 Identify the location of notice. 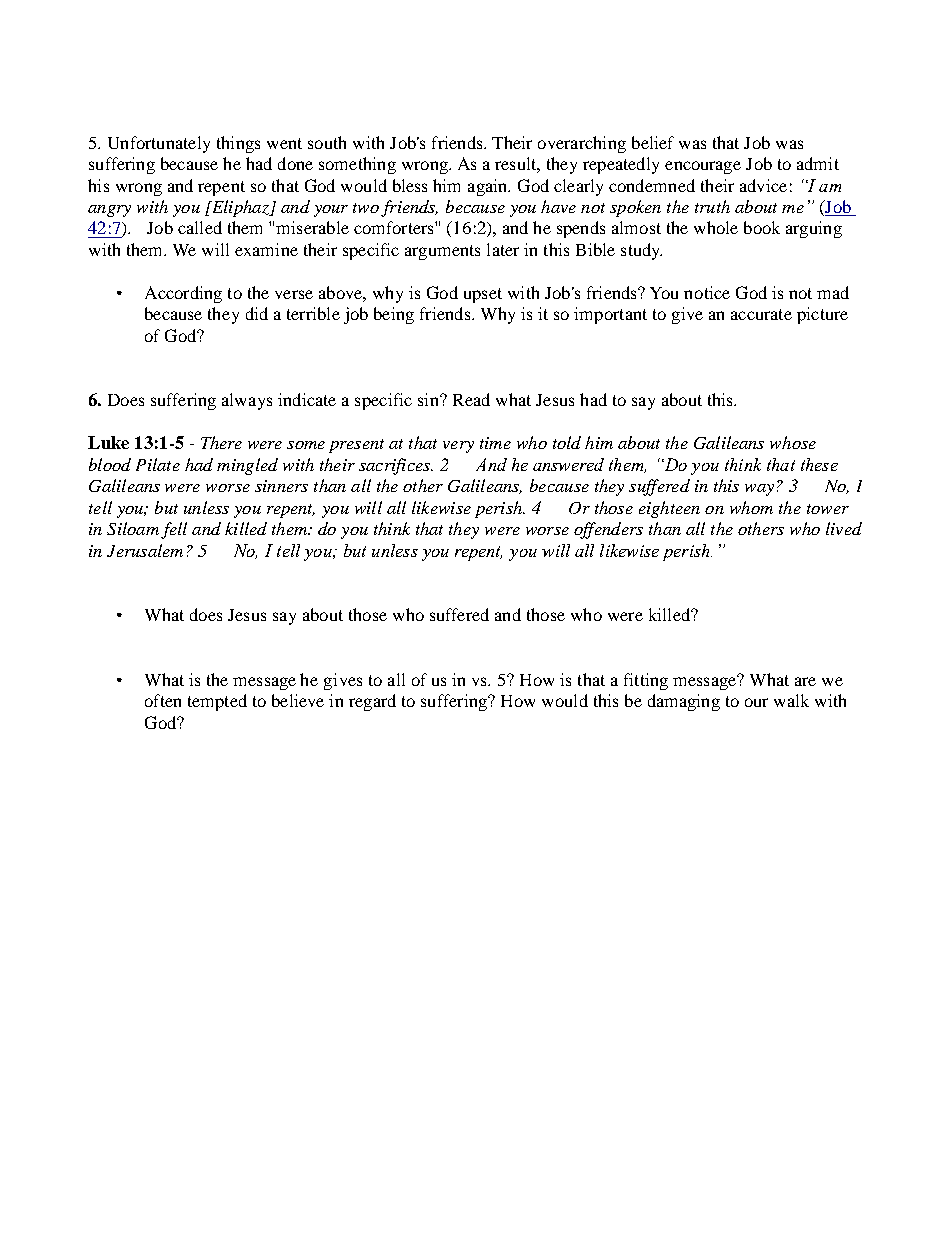
(707, 292).
